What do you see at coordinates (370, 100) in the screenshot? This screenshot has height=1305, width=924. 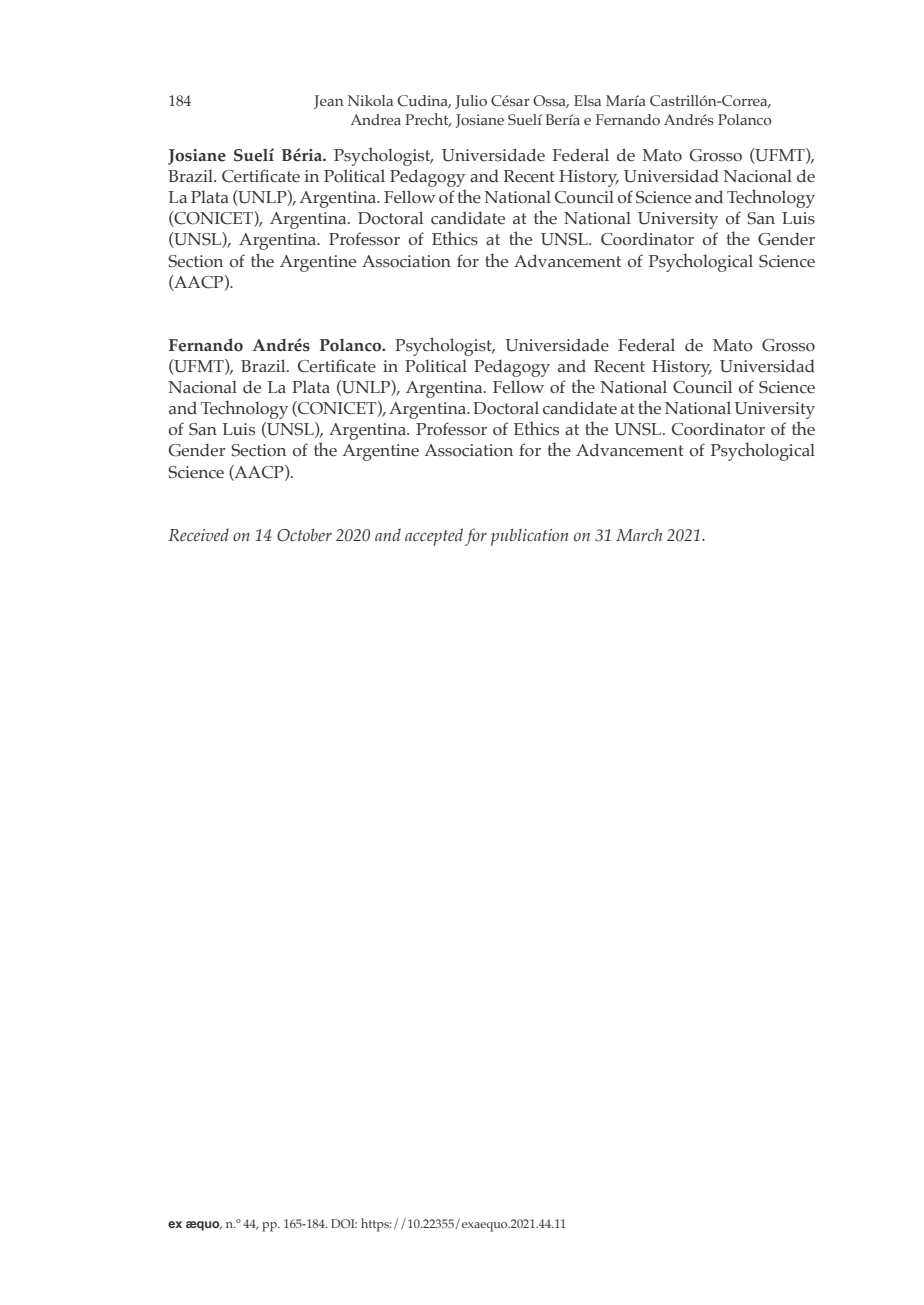 I see `Nikola` at bounding box center [370, 100].
